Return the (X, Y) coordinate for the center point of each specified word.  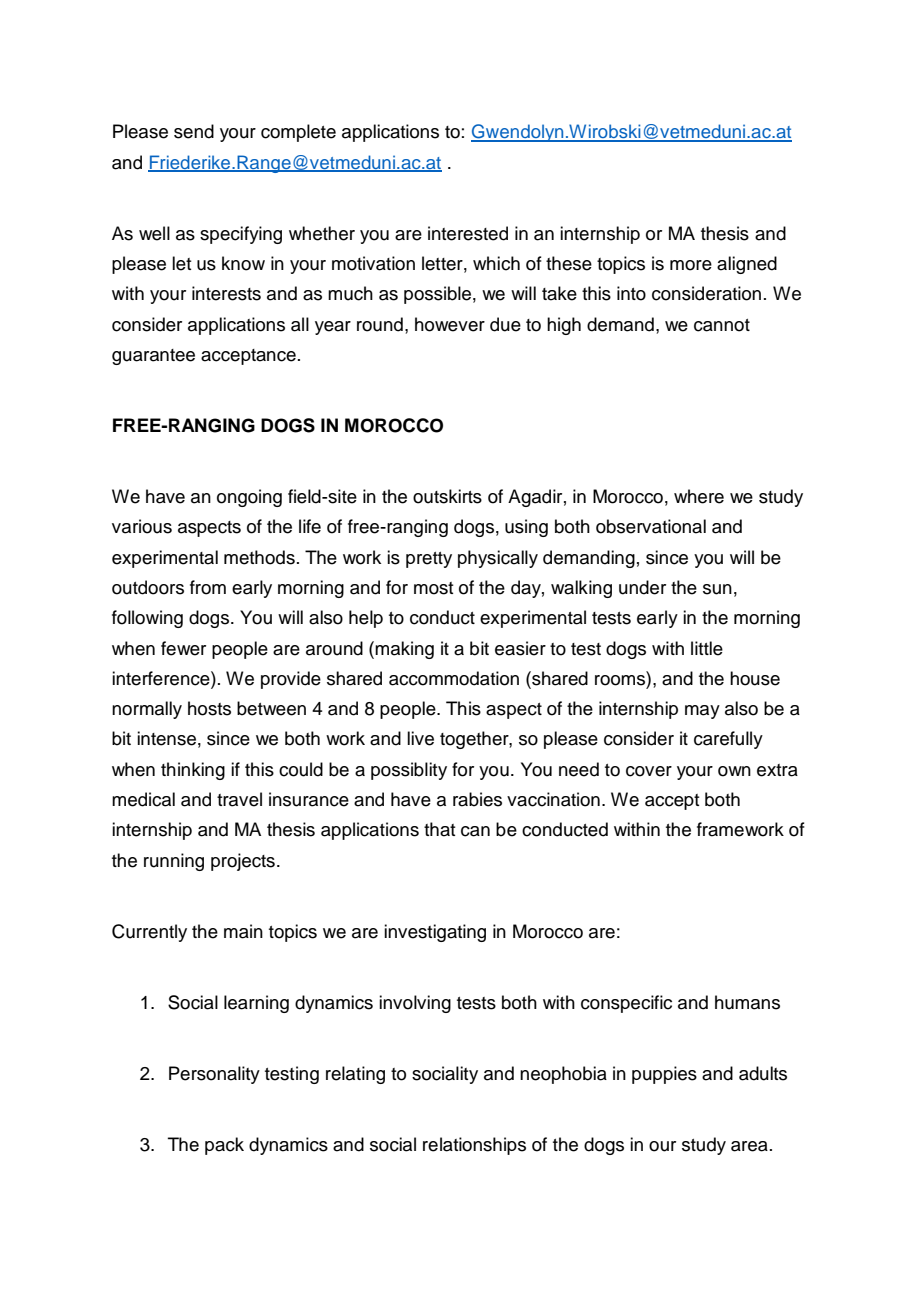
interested (468, 233)
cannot (722, 325)
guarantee (153, 357)
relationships (474, 1146)
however (450, 324)
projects (243, 862)
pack (224, 1146)
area (749, 1146)
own (734, 771)
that (440, 829)
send (194, 131)
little (707, 648)
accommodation (454, 678)
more (691, 265)
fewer (183, 648)
